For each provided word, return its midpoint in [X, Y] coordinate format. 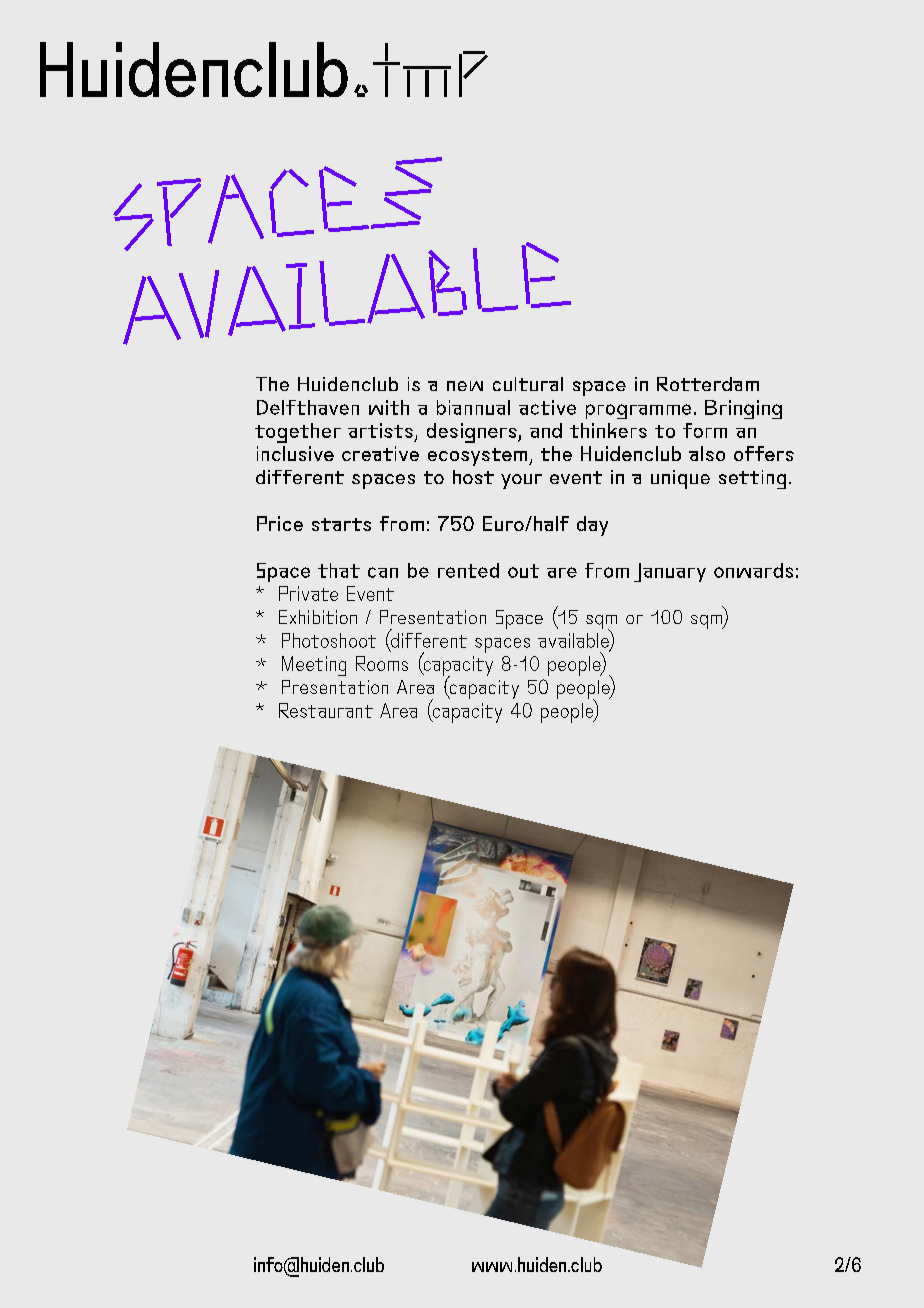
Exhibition [318, 617]
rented [468, 570]
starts [341, 524]
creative [380, 453]
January [670, 572]
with [389, 407]
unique [680, 479]
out [523, 571]
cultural [528, 384]
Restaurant [326, 710]
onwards [753, 570]
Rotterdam [708, 384]
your [521, 481]
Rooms [382, 663]
